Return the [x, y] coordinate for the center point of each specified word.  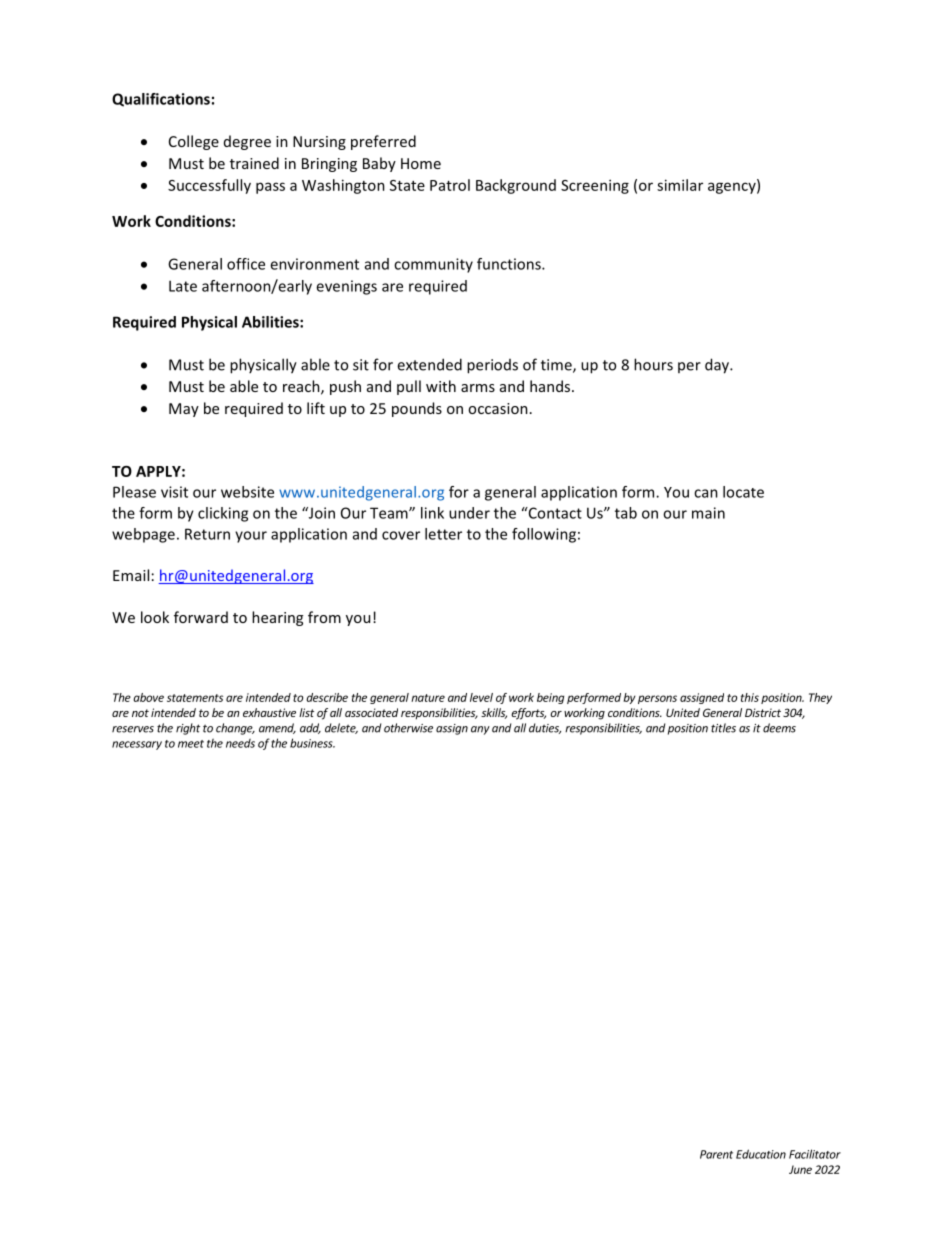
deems [779, 728]
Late [183, 286]
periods [492, 366]
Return [207, 534]
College [194, 142]
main [708, 513]
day [718, 366]
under [469, 513]
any [480, 730]
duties [545, 728]
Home [421, 163]
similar [680, 185]
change [235, 729]
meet [191, 744]
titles [723, 728]
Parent [716, 1154]
